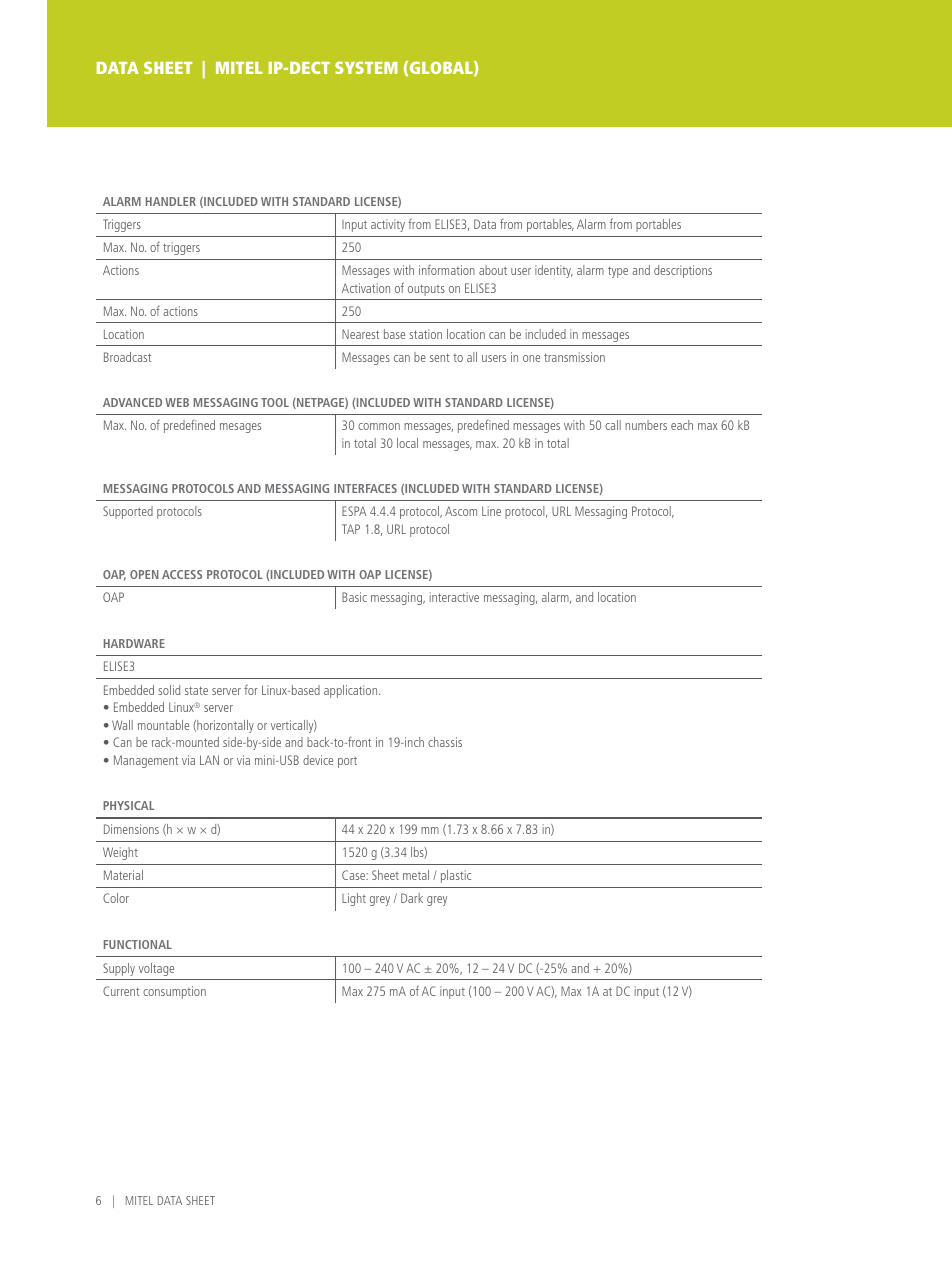 The height and width of the screenshot is (1272, 952). What do you see at coordinates (366, 67) in the screenshot?
I see `system` at bounding box center [366, 67].
